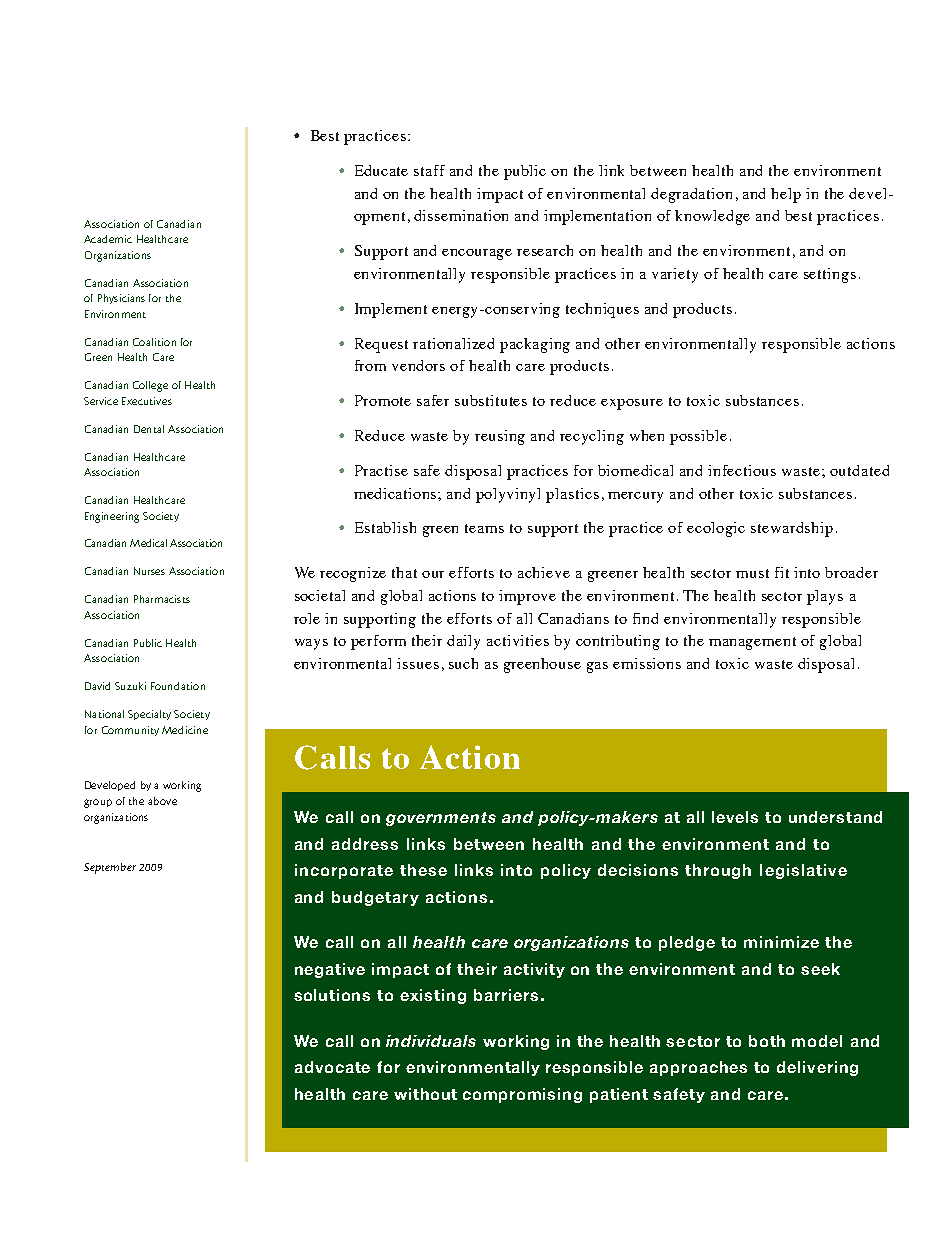  Describe the element at coordinates (185, 730) in the screenshot. I see `Medicine` at that location.
